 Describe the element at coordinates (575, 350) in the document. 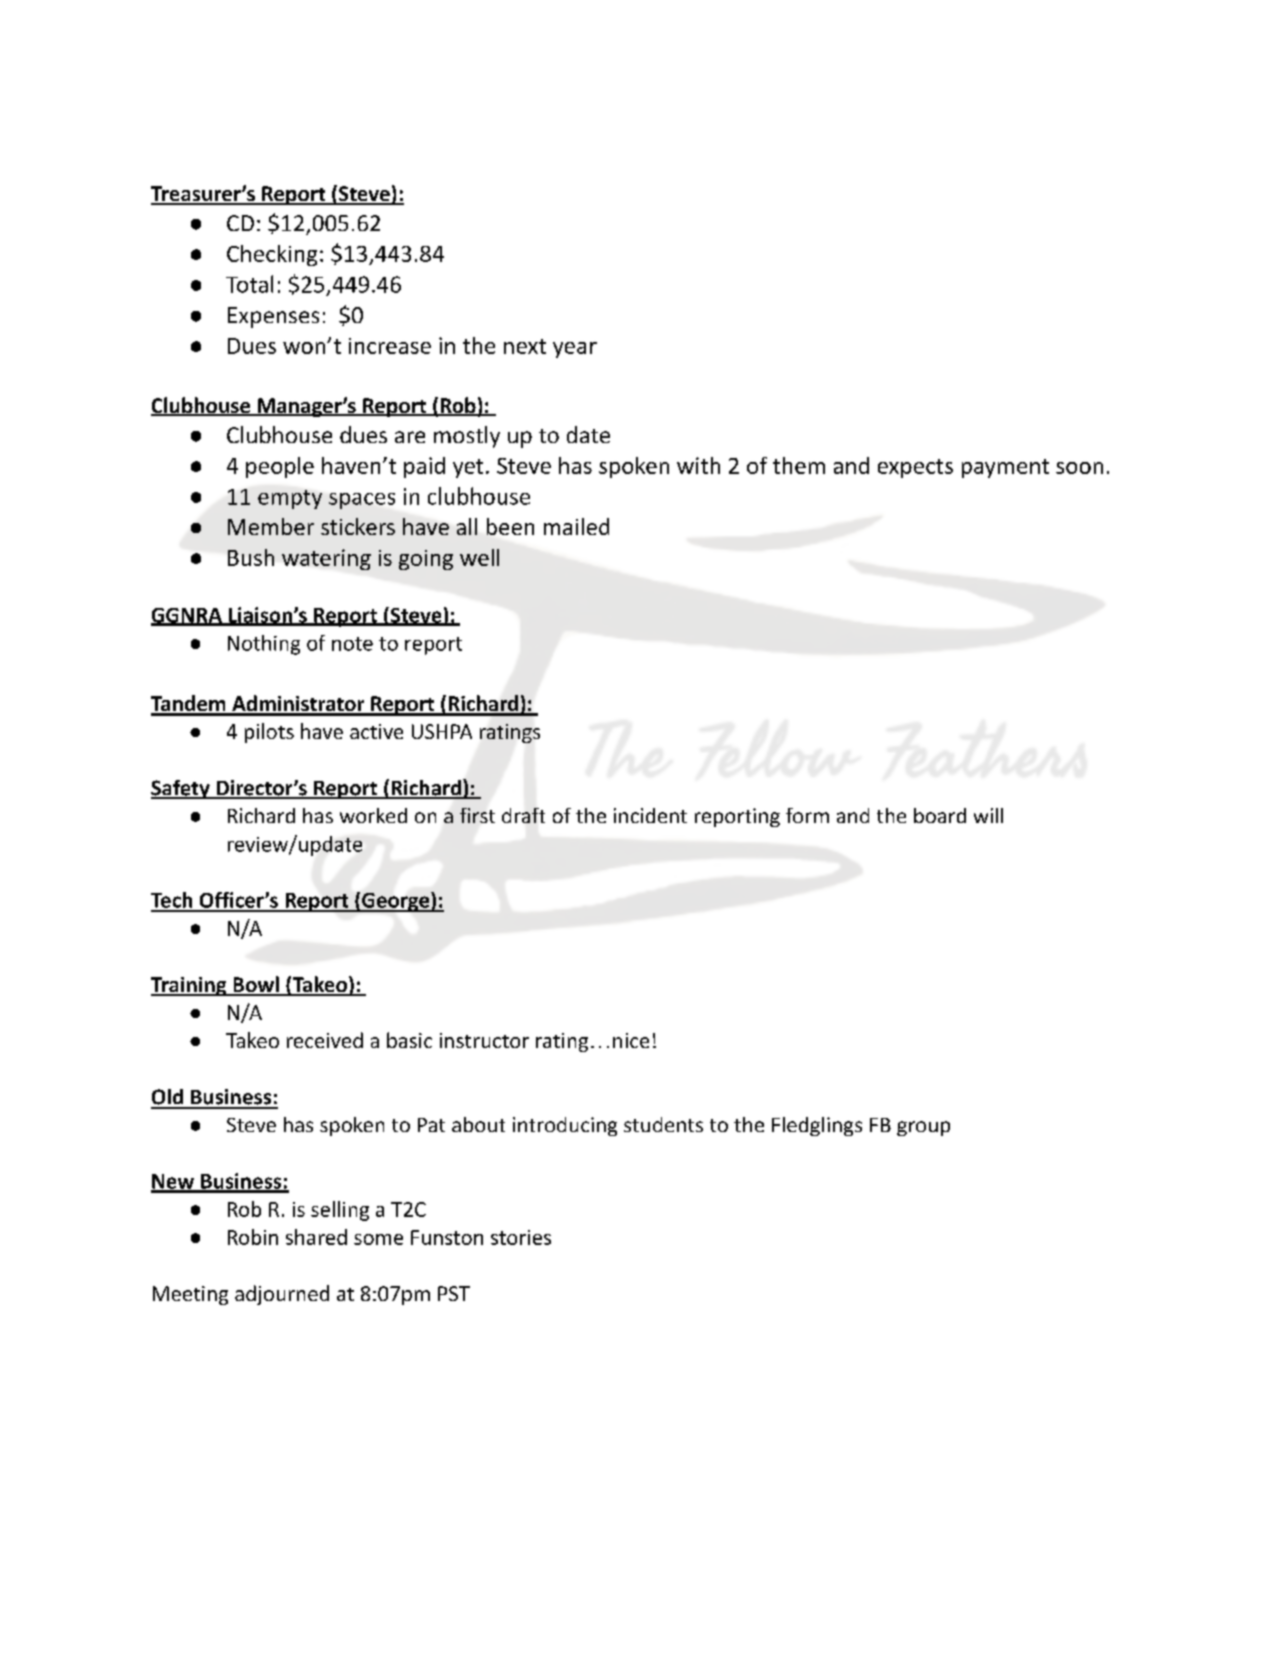

I see `year` at that location.
